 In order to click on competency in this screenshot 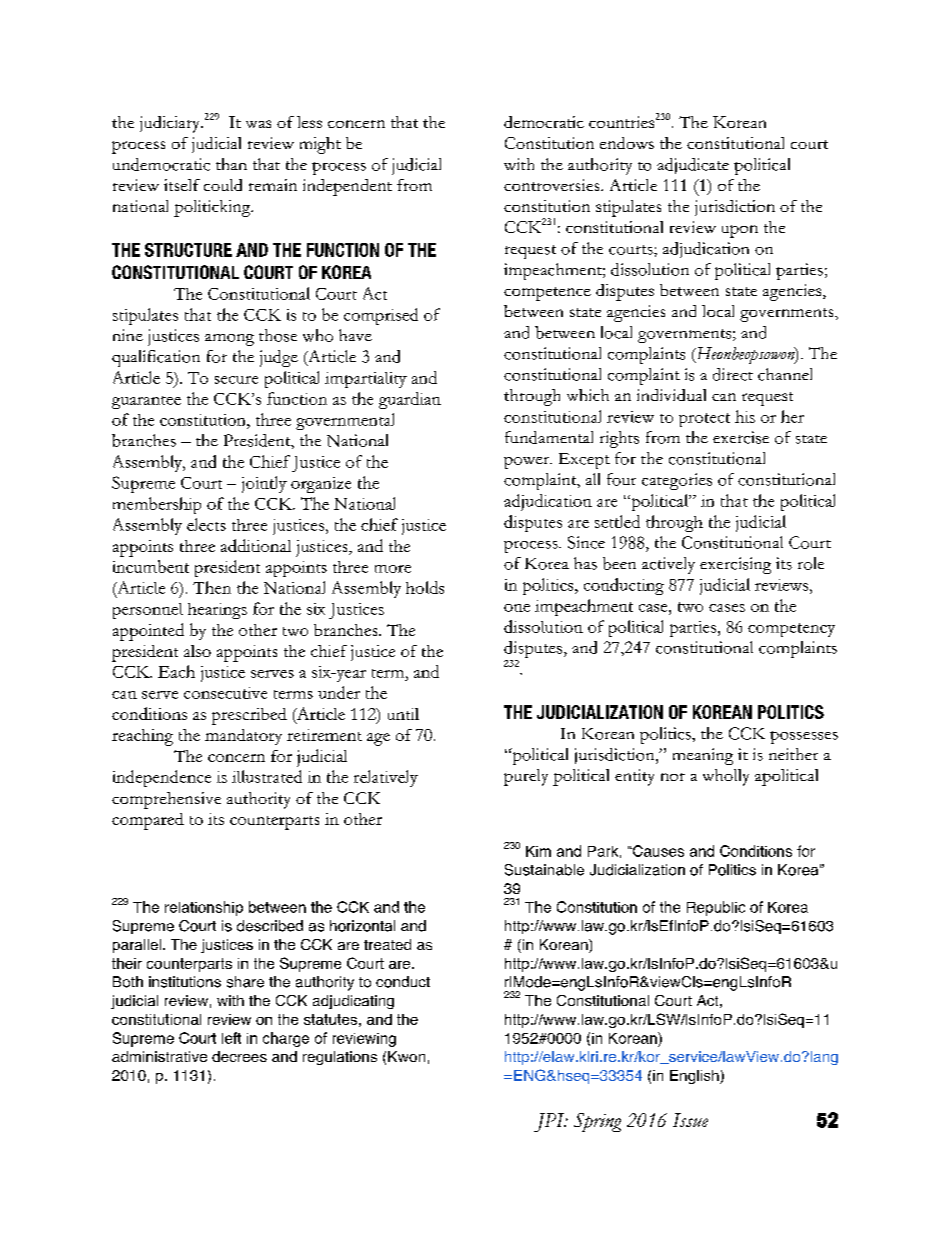, I will do `click(791, 630)`.
